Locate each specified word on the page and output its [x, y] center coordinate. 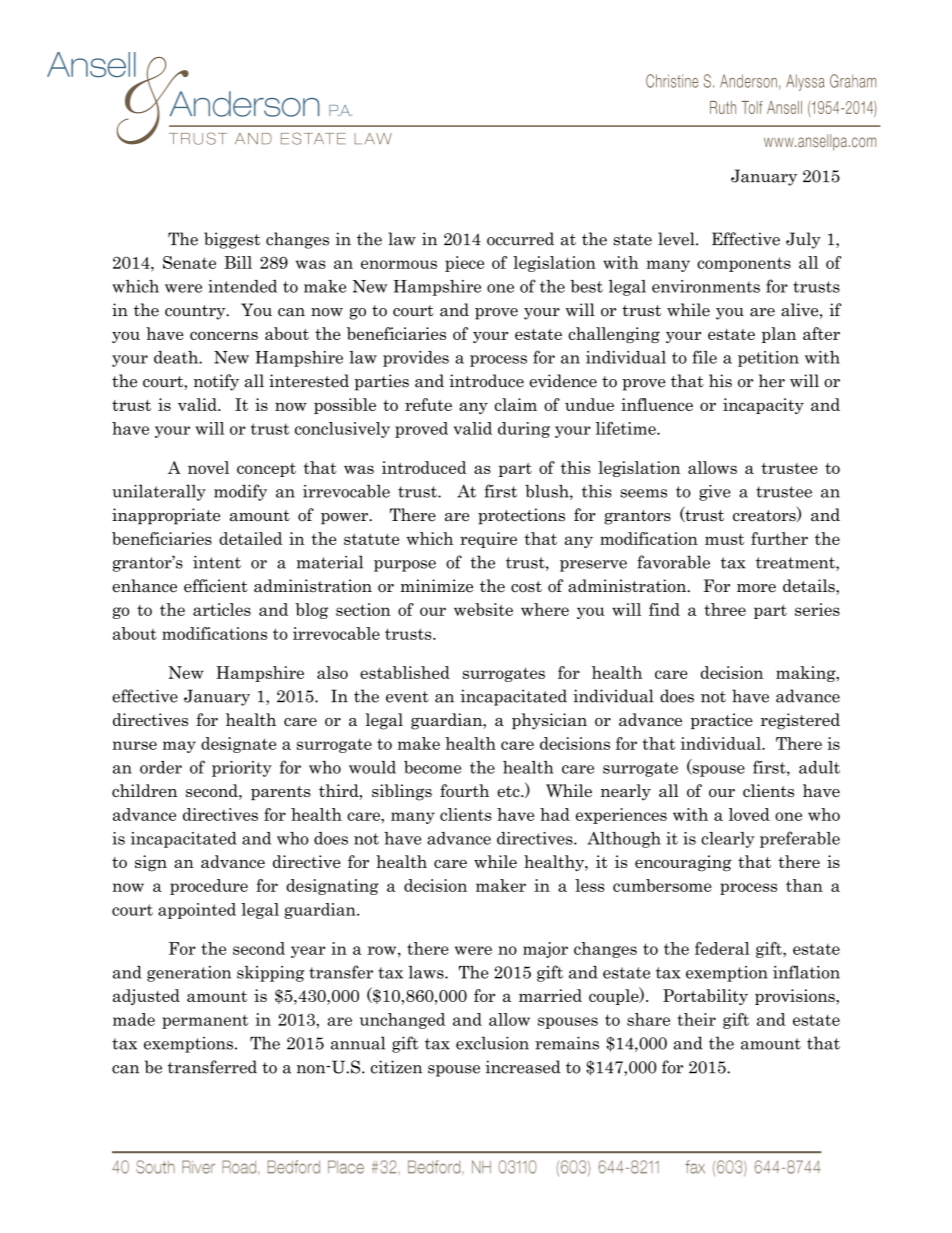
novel [208, 467]
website [483, 609]
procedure [209, 887]
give [715, 493]
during [524, 430]
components [744, 264]
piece [464, 264]
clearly [728, 840]
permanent [205, 1021]
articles [222, 609]
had [555, 814]
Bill [238, 262]
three [725, 609]
